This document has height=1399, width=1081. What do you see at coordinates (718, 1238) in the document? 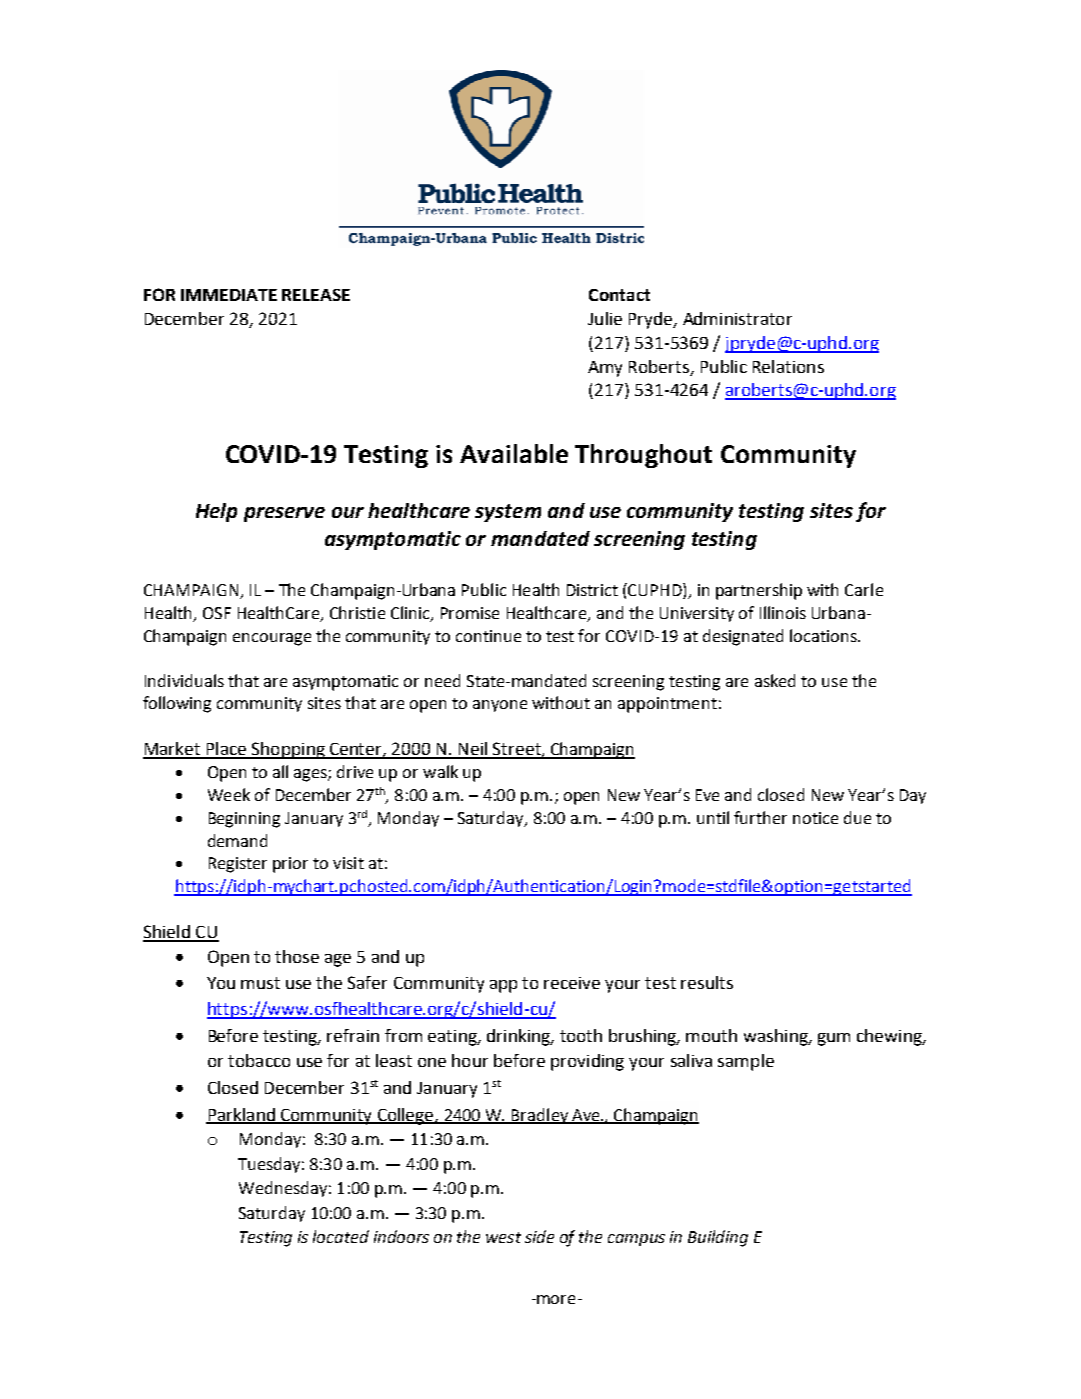
I see `Building` at bounding box center [718, 1238].
